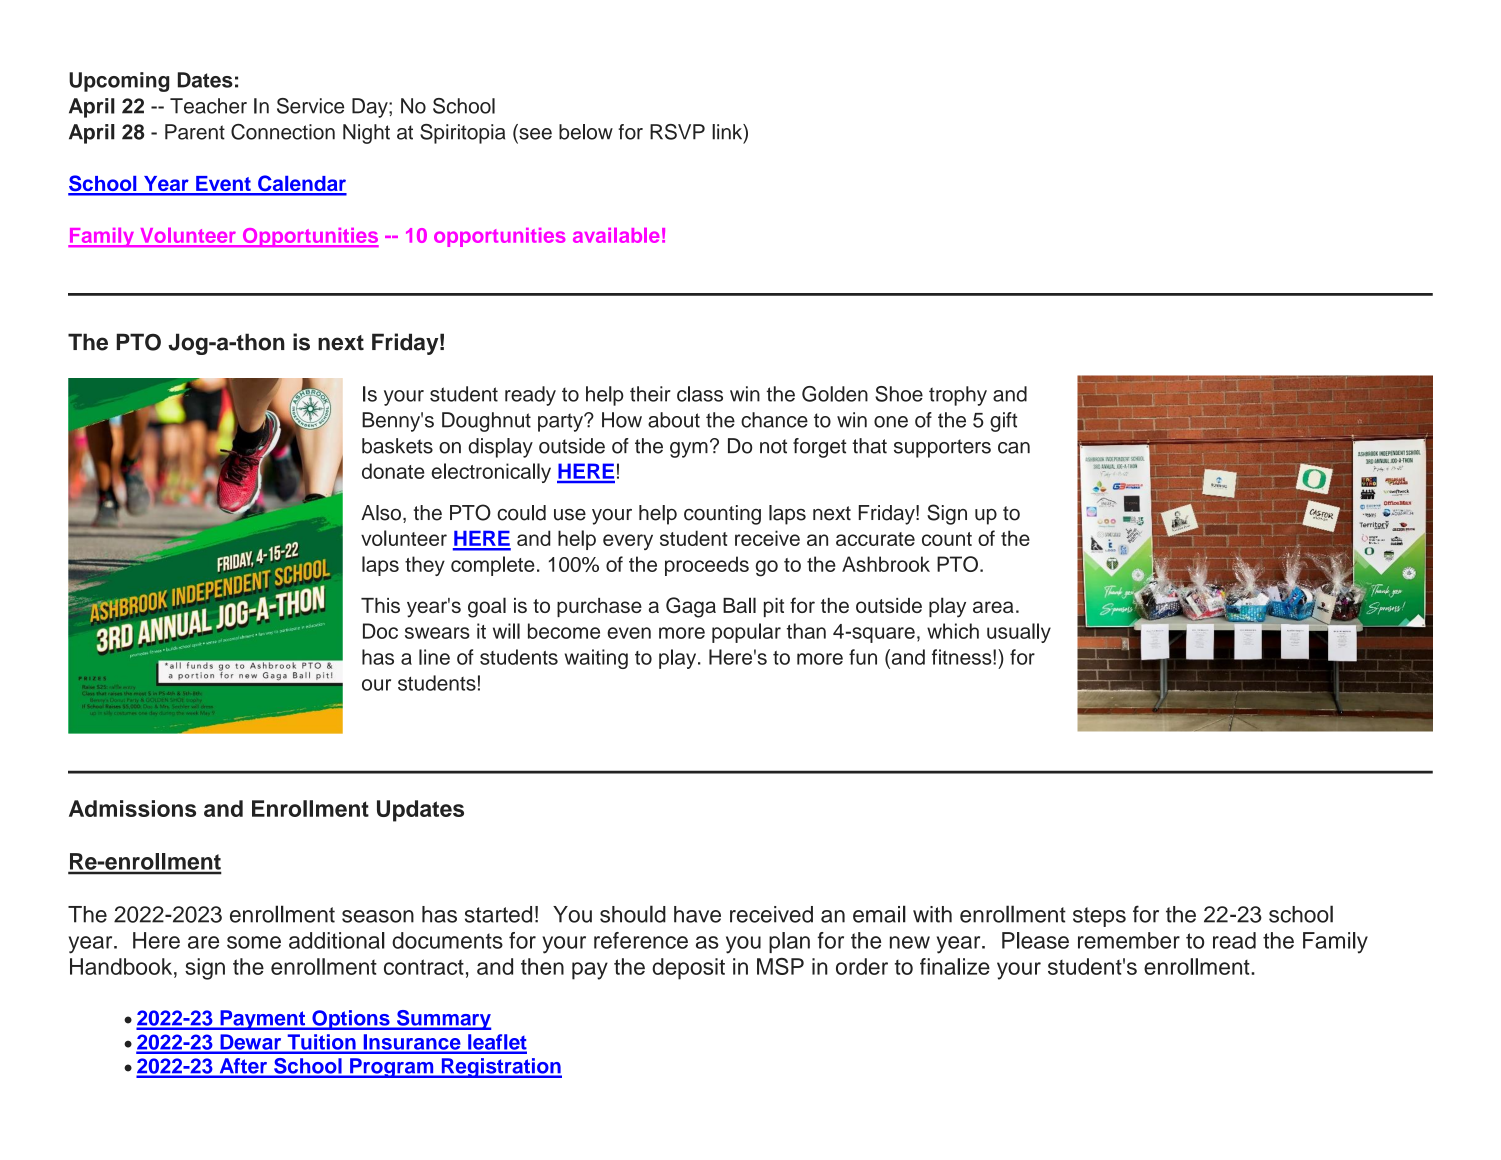 Image resolution: width=1501 pixels, height=1160 pixels. Describe the element at coordinates (500, 1068) in the page. I see `Registration` at that location.
